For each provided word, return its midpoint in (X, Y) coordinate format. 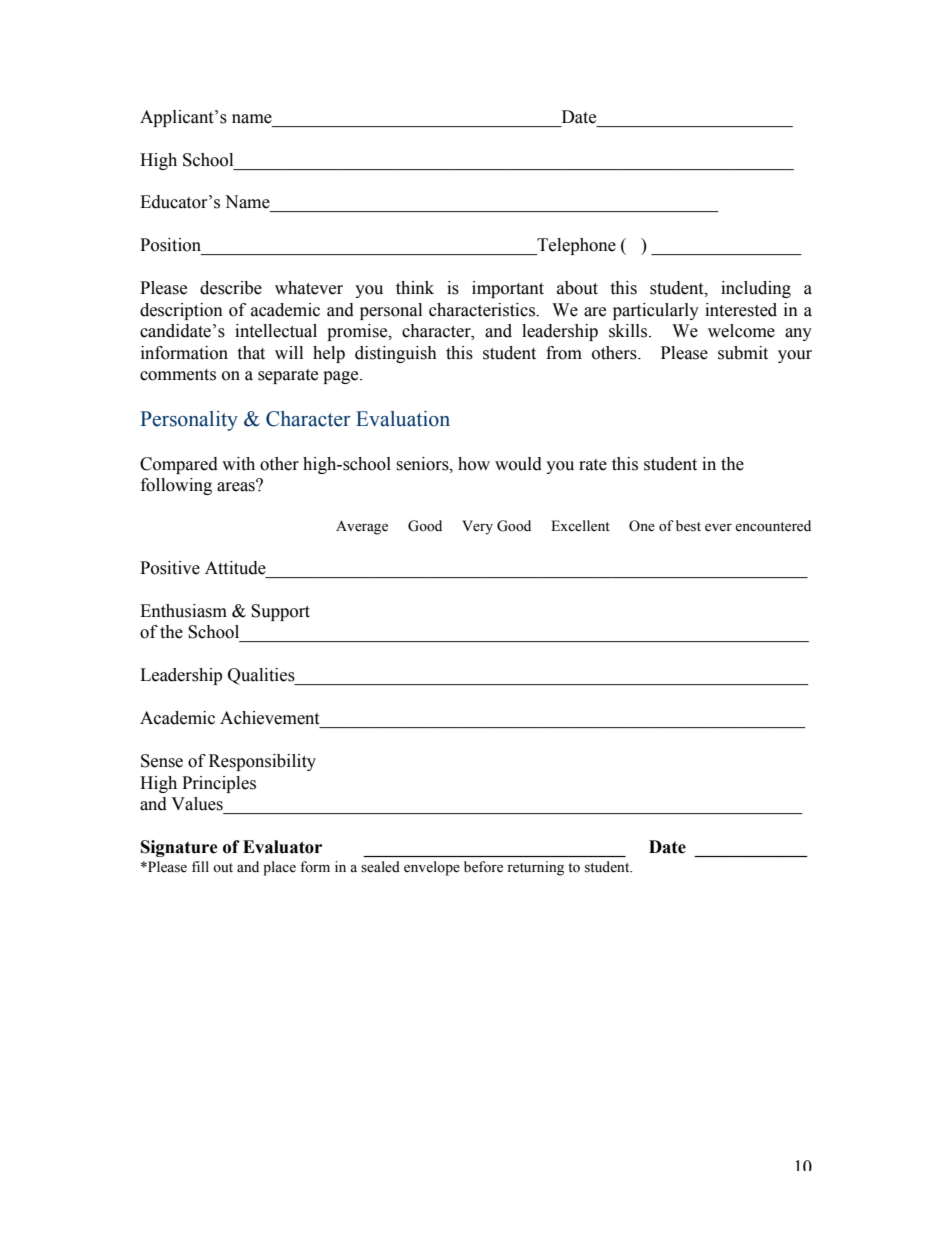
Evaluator (282, 847)
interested (741, 310)
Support (280, 612)
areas (237, 486)
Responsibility (262, 762)
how (474, 464)
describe (231, 288)
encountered (773, 526)
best (688, 526)
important (508, 289)
